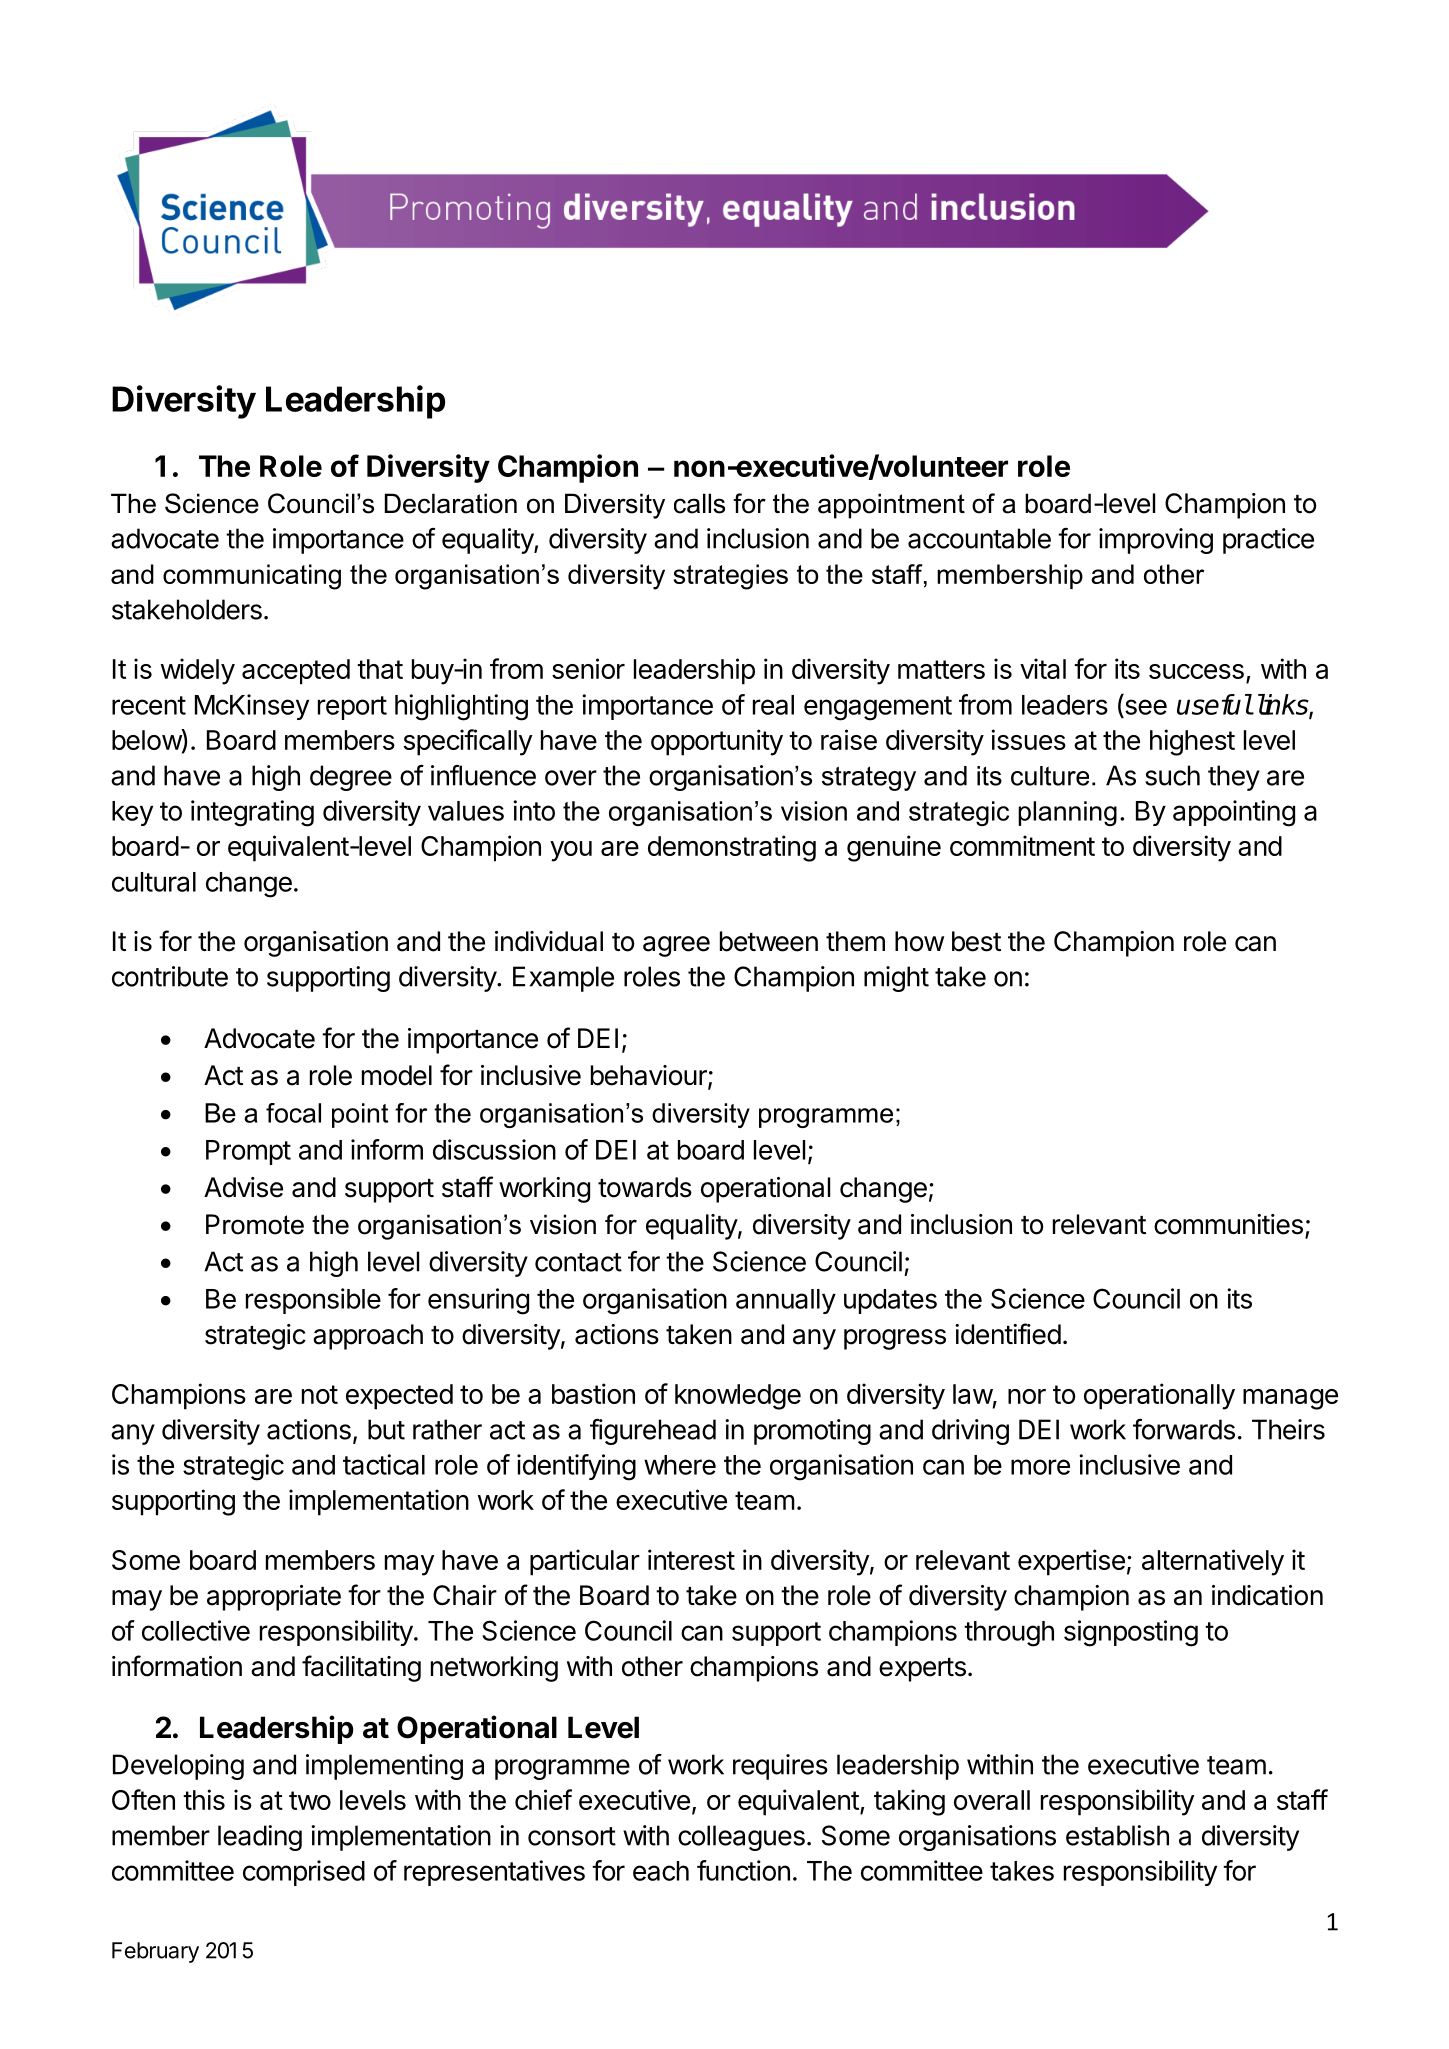  What do you see at coordinates (255, 1224) in the screenshot?
I see `Promote` at bounding box center [255, 1224].
